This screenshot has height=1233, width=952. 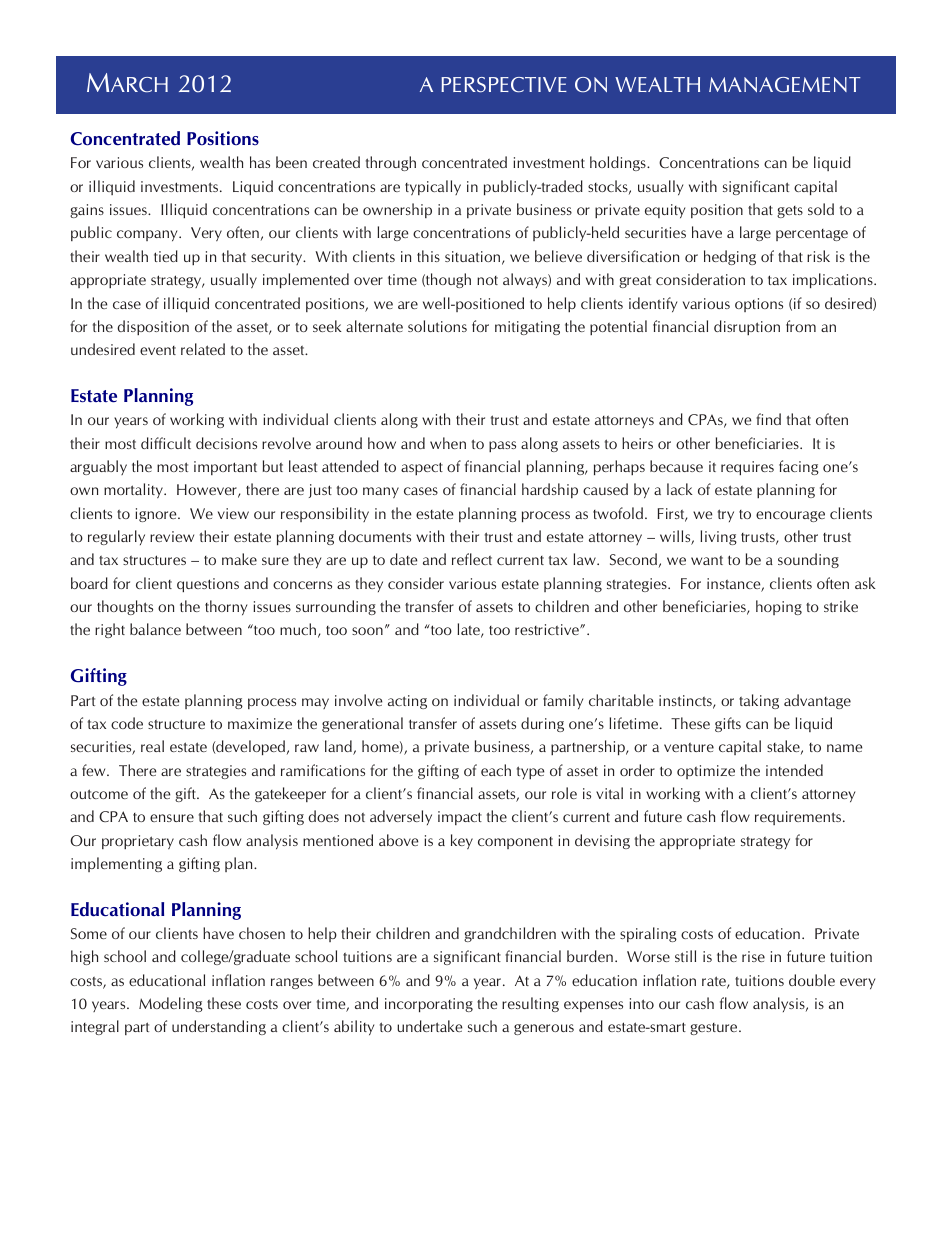 I want to click on code, so click(x=127, y=723).
